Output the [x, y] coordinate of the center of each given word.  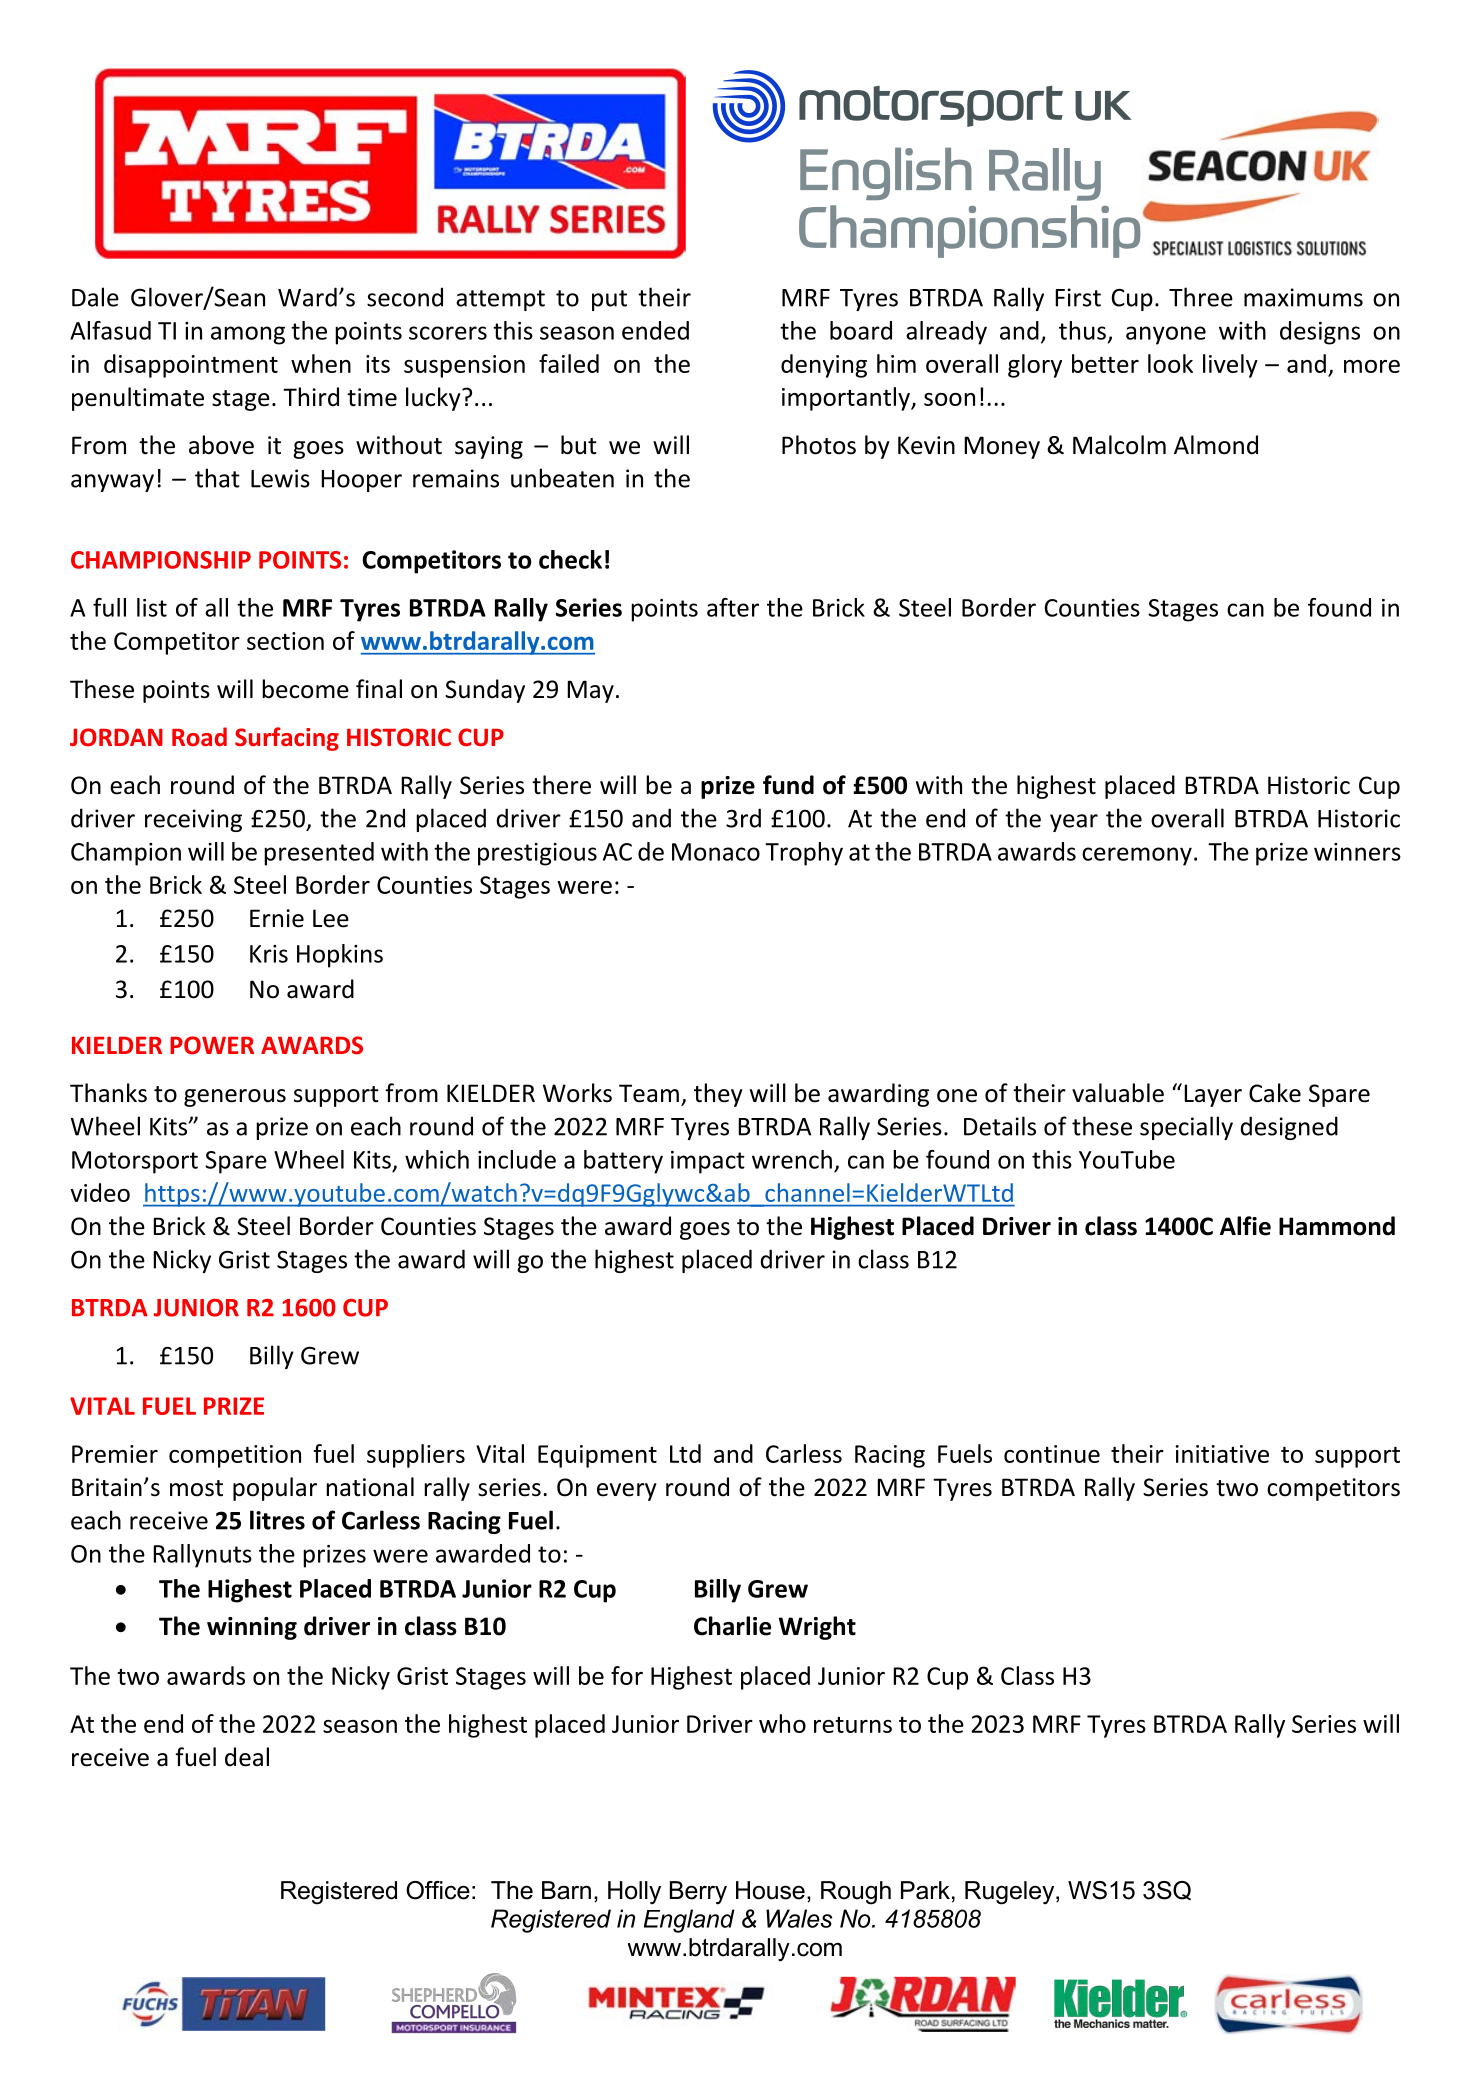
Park [925, 1890]
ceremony [1137, 856]
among [248, 335]
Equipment [597, 1456]
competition [235, 1456]
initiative [1222, 1454]
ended [655, 330]
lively [1230, 366]
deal [247, 1757]
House [770, 1890]
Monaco [716, 852]
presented [319, 854]
